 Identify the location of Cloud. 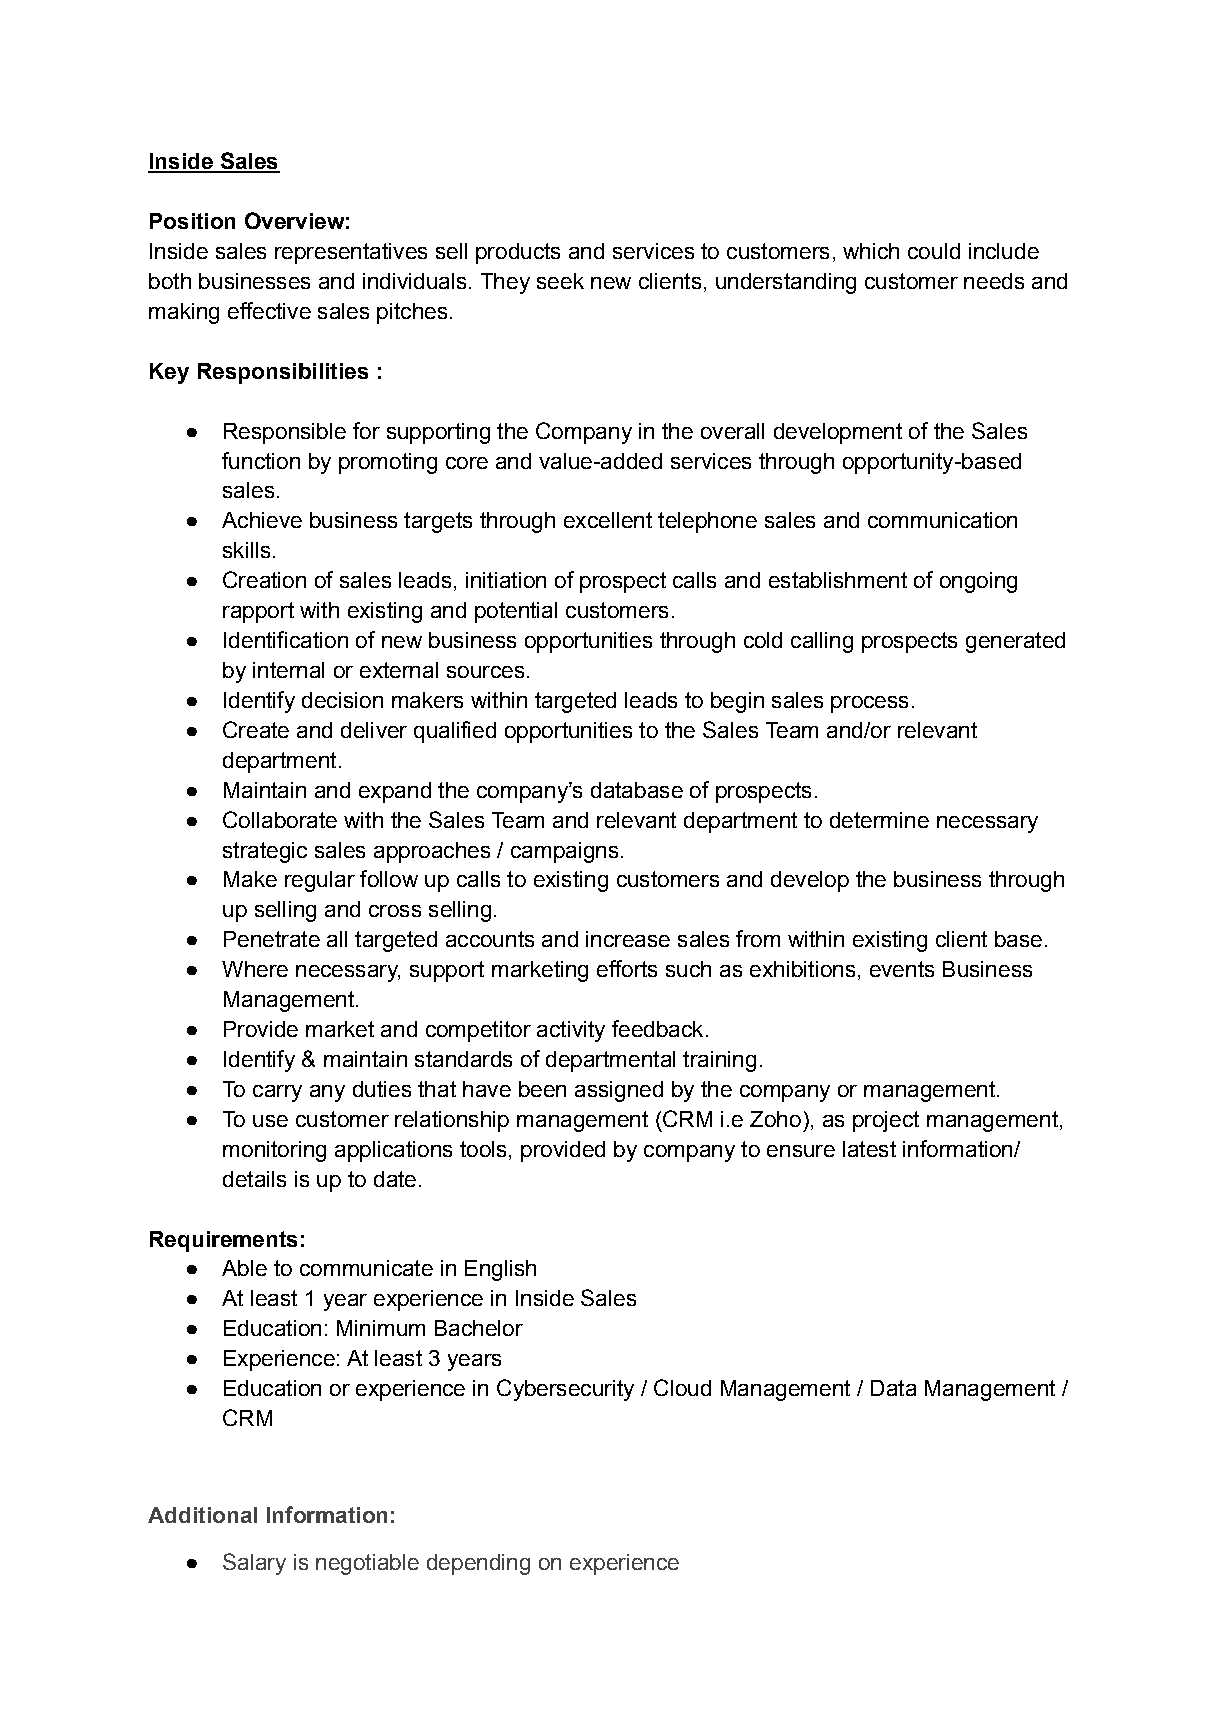
(682, 1387).
